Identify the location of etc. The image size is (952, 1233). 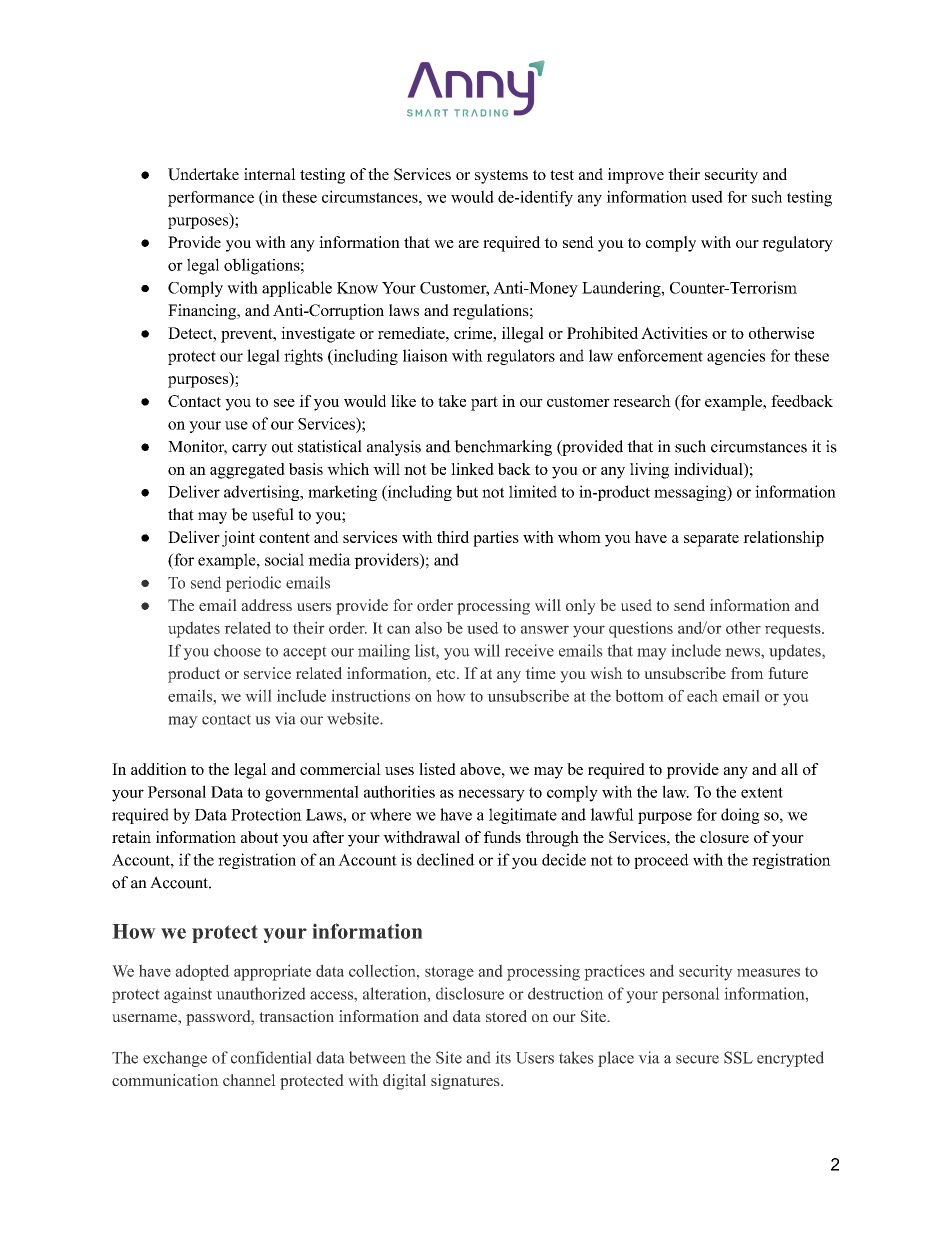
(447, 674).
